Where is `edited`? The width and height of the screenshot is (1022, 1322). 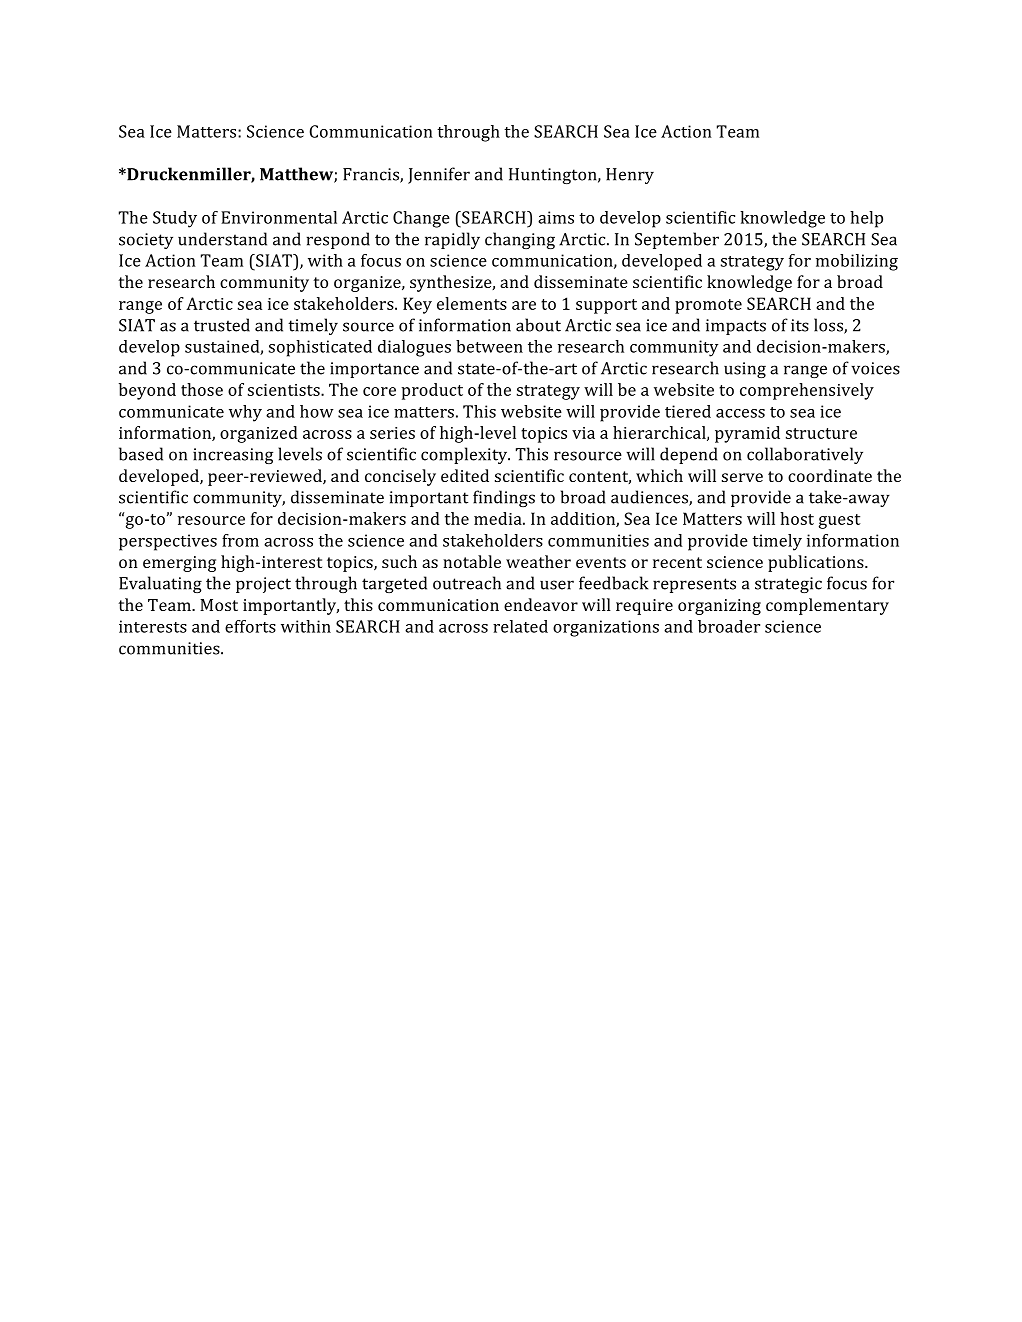
edited is located at coordinates (465, 475).
